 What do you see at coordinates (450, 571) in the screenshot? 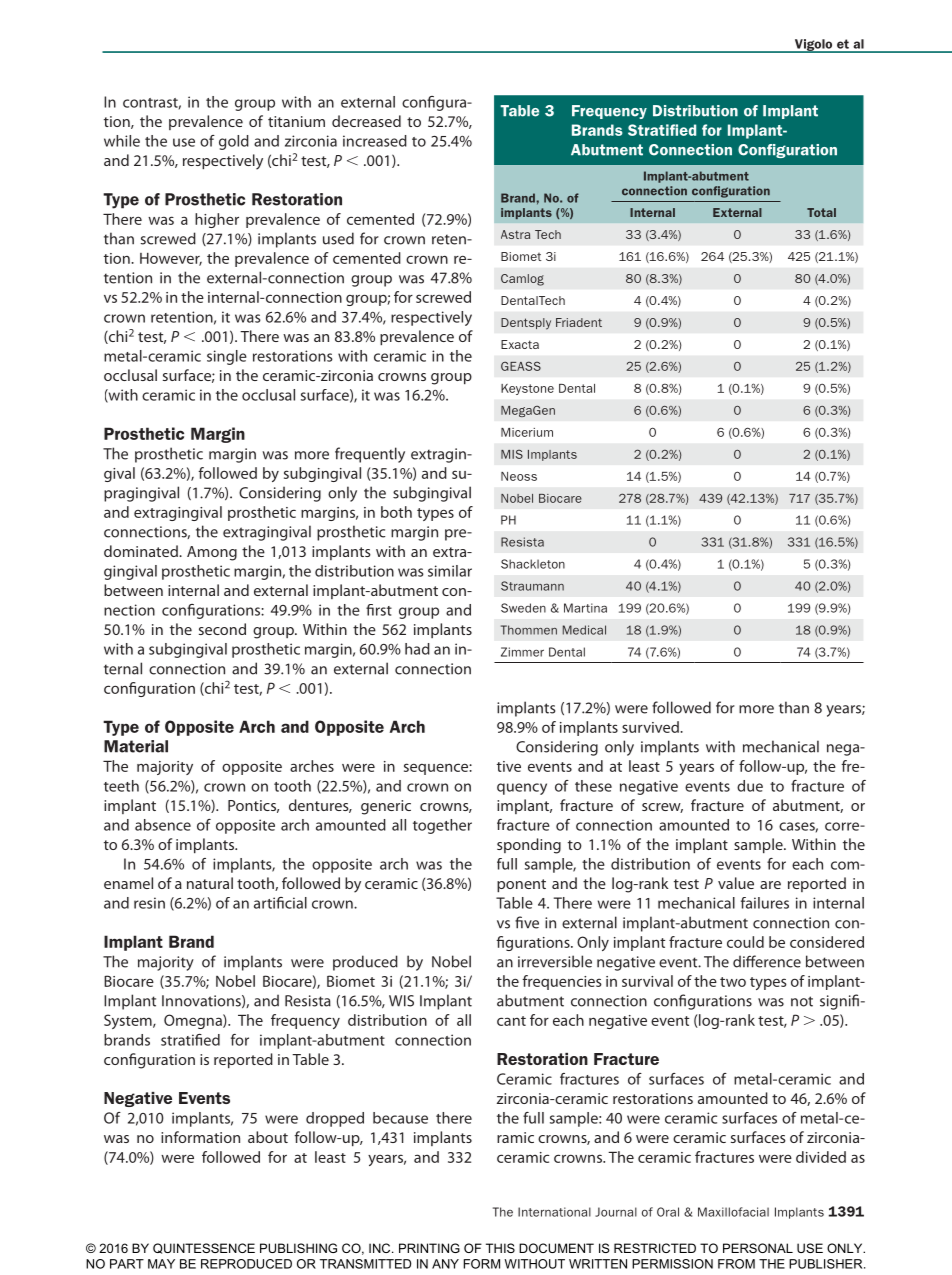
I see `similar` at bounding box center [450, 571].
